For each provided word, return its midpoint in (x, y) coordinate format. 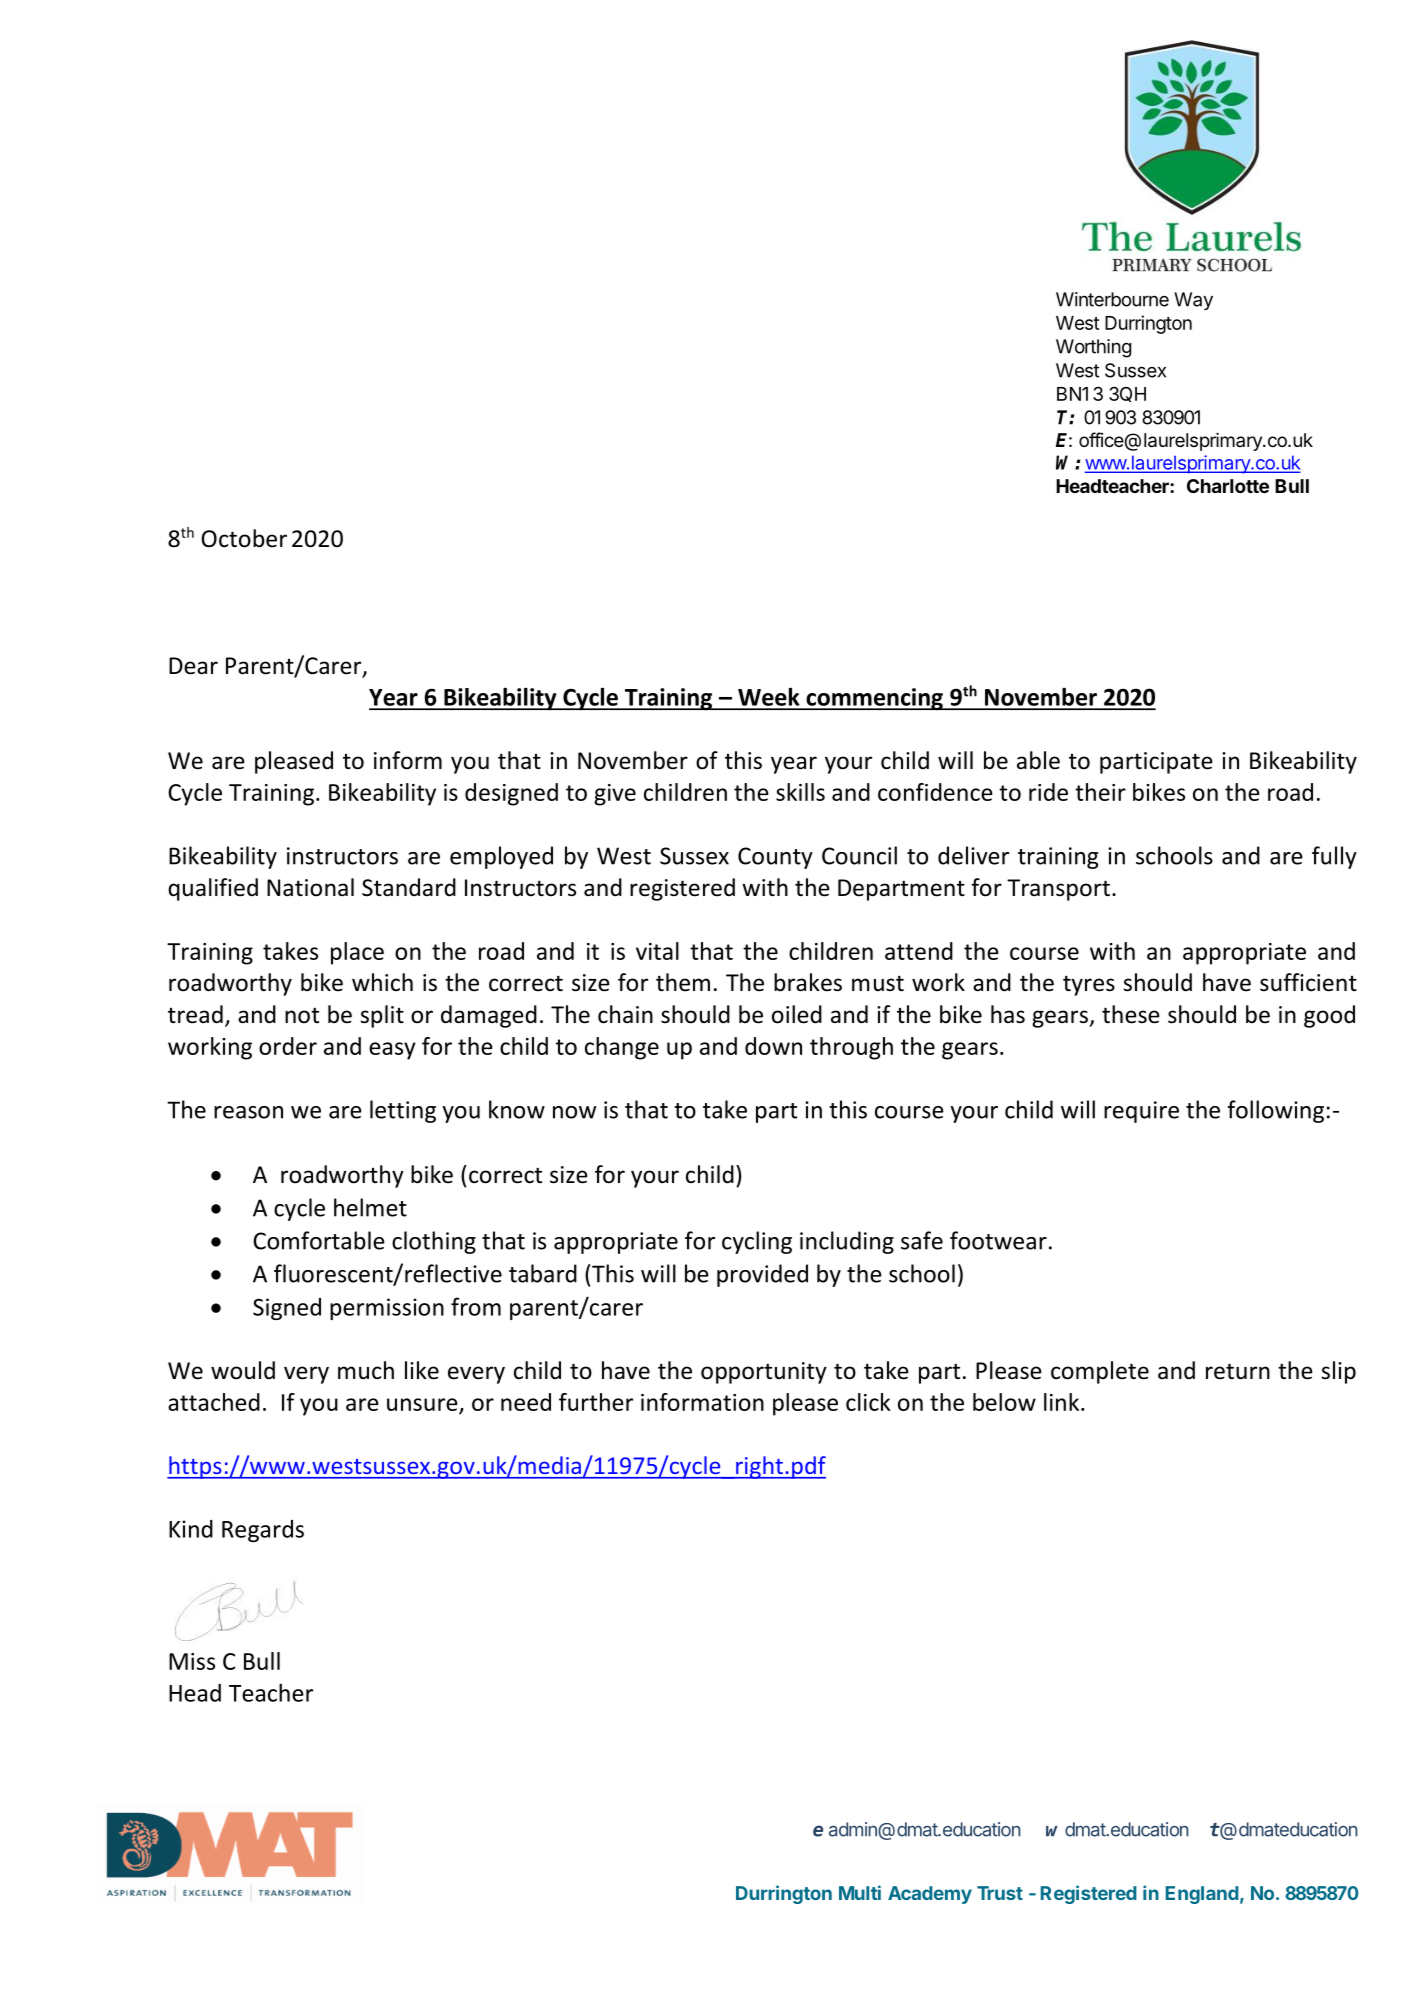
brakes (808, 982)
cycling (757, 1242)
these (1131, 1014)
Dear (193, 666)
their (1100, 792)
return (1238, 1371)
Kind (191, 1529)
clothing (434, 1242)
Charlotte (1228, 486)
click (868, 1402)
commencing (874, 699)
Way (1193, 301)
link (1063, 1402)
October (244, 538)
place (357, 953)
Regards (263, 1531)
